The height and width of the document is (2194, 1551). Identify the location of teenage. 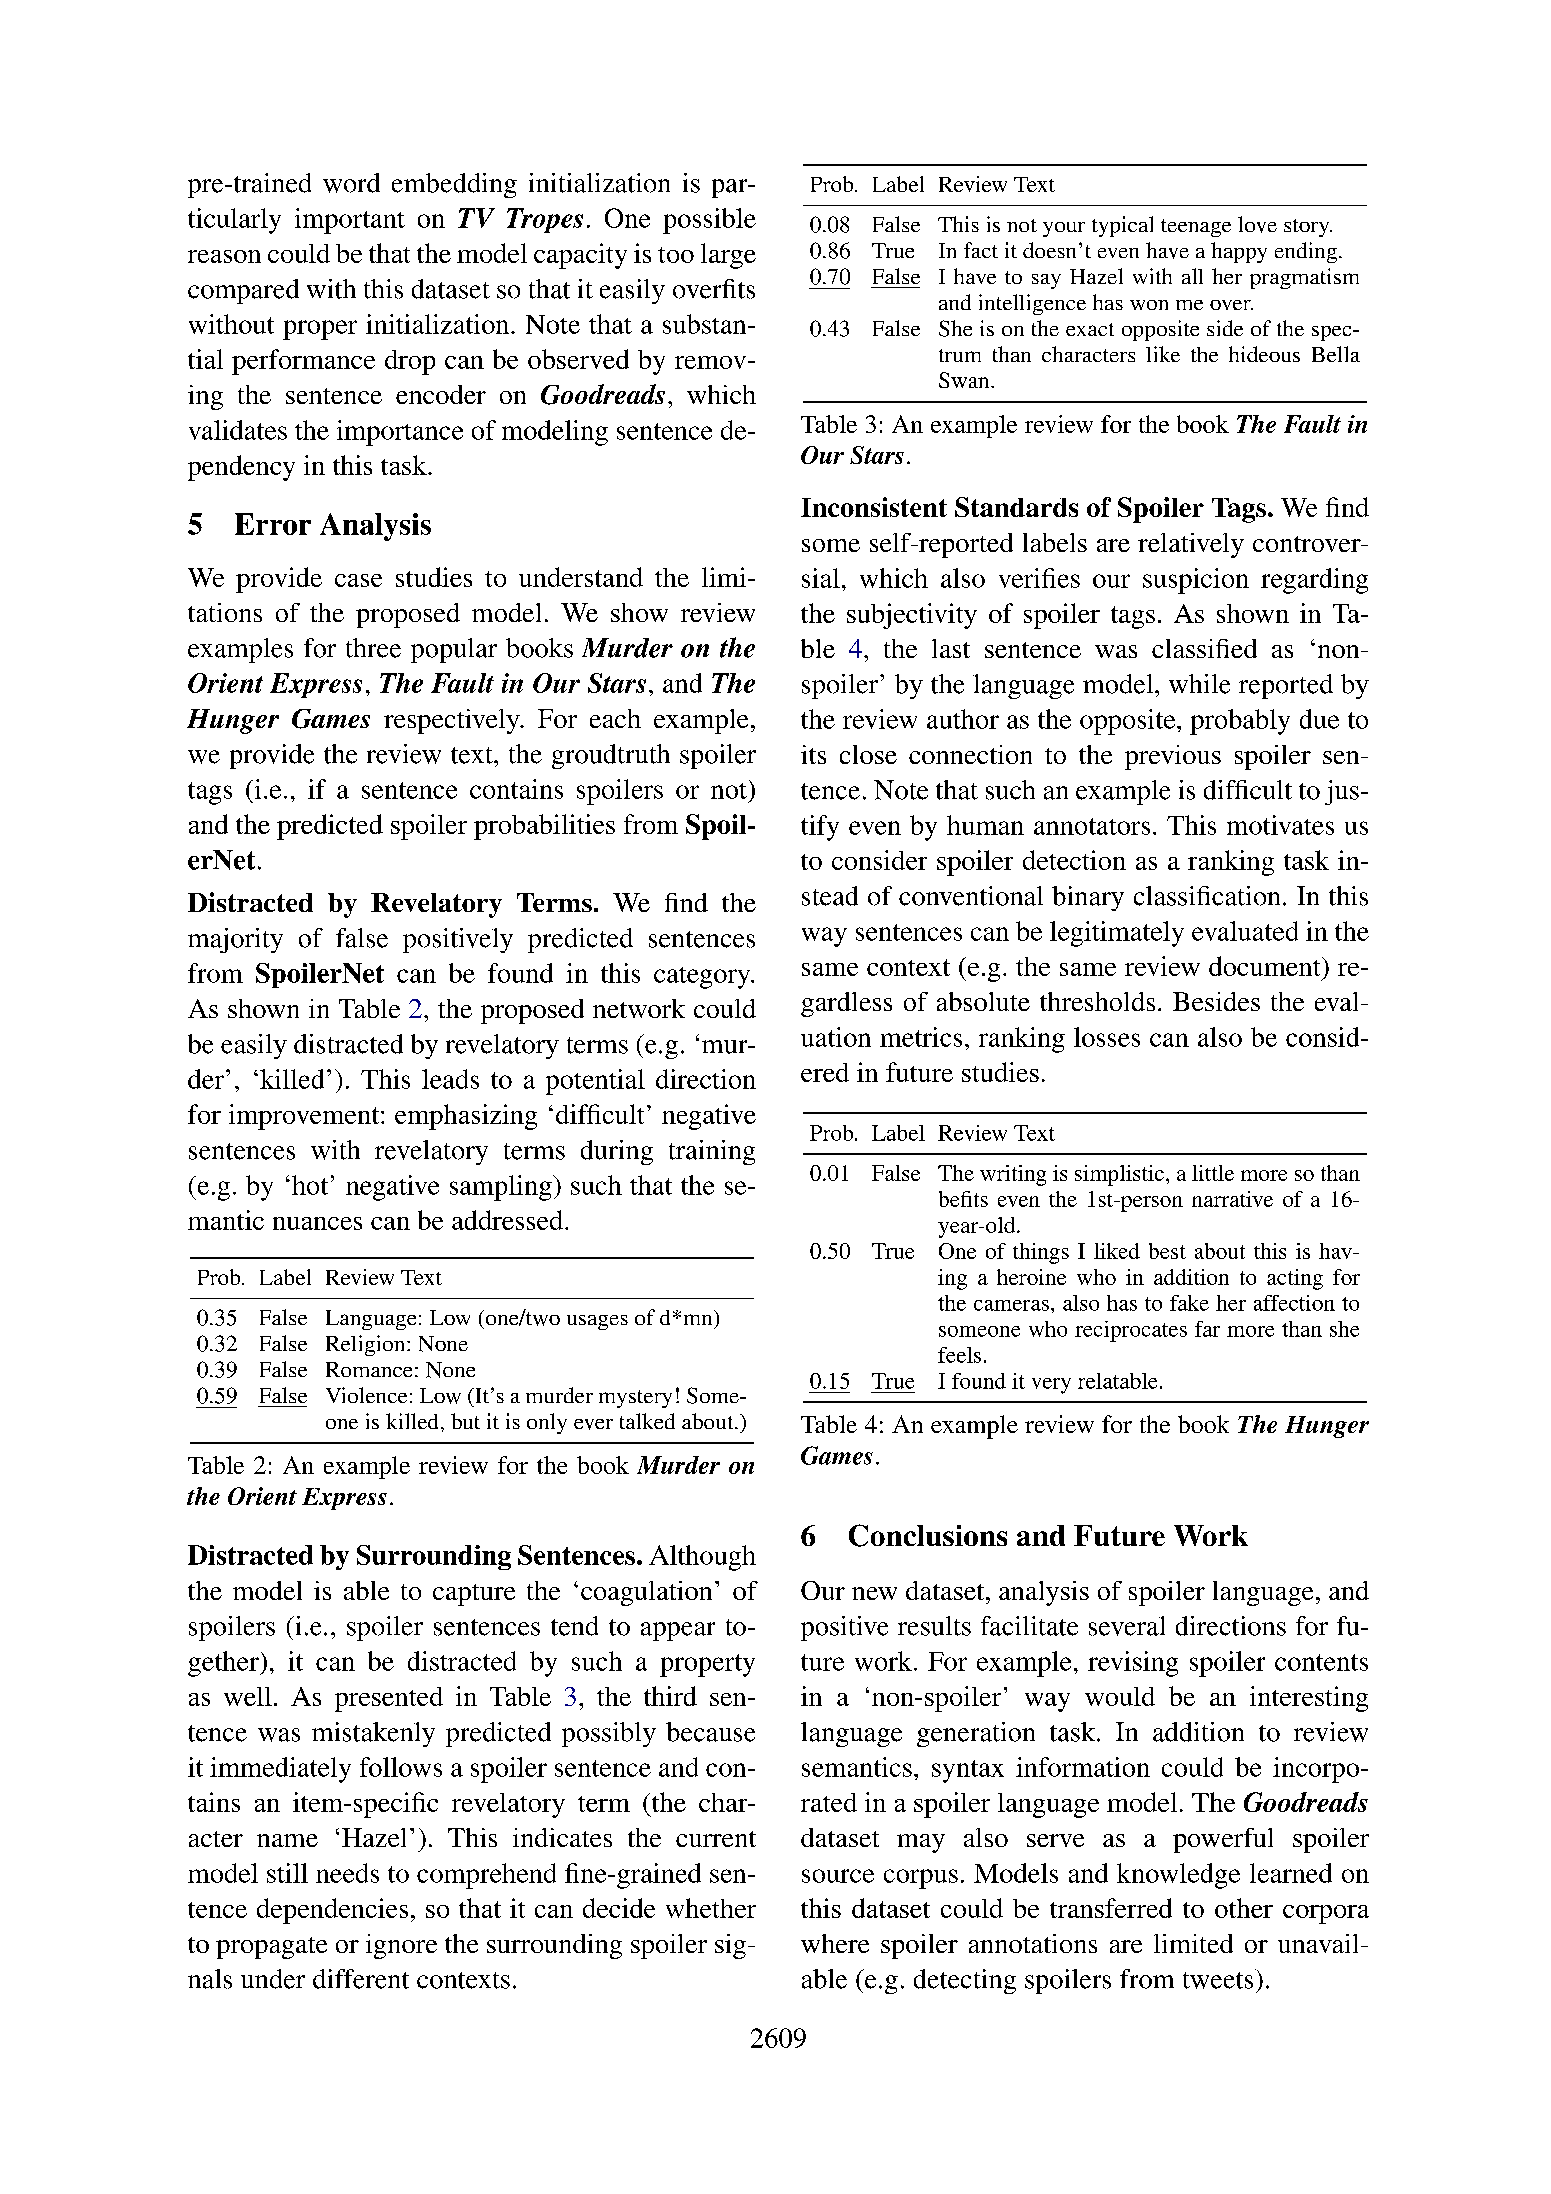
(1196, 228).
